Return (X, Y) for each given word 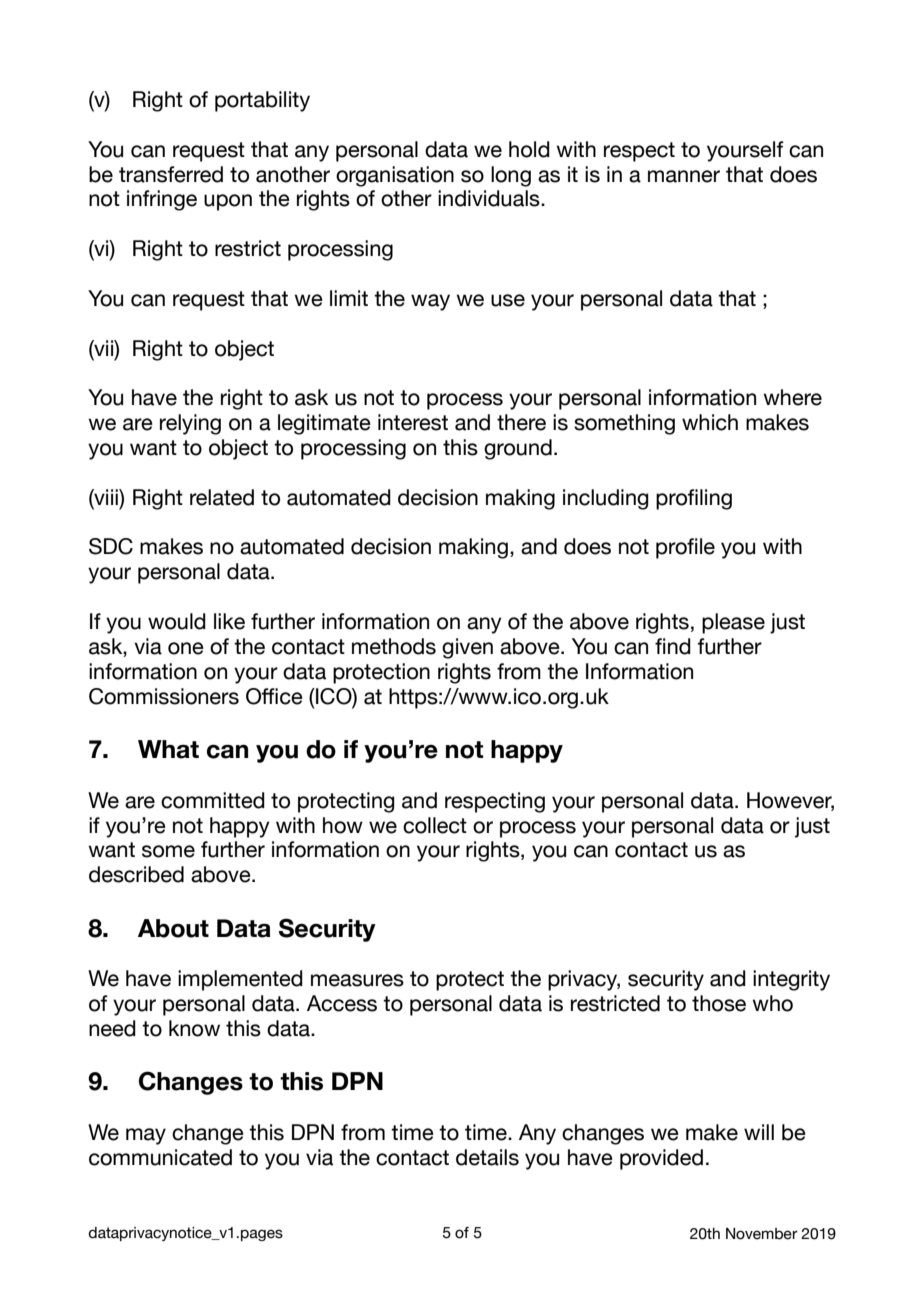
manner (684, 176)
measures (357, 980)
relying (190, 424)
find (673, 646)
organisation (395, 176)
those (719, 1003)
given (467, 648)
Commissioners (164, 696)
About (173, 928)
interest (413, 422)
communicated (160, 1157)
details (487, 1157)
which (710, 422)
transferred (171, 174)
